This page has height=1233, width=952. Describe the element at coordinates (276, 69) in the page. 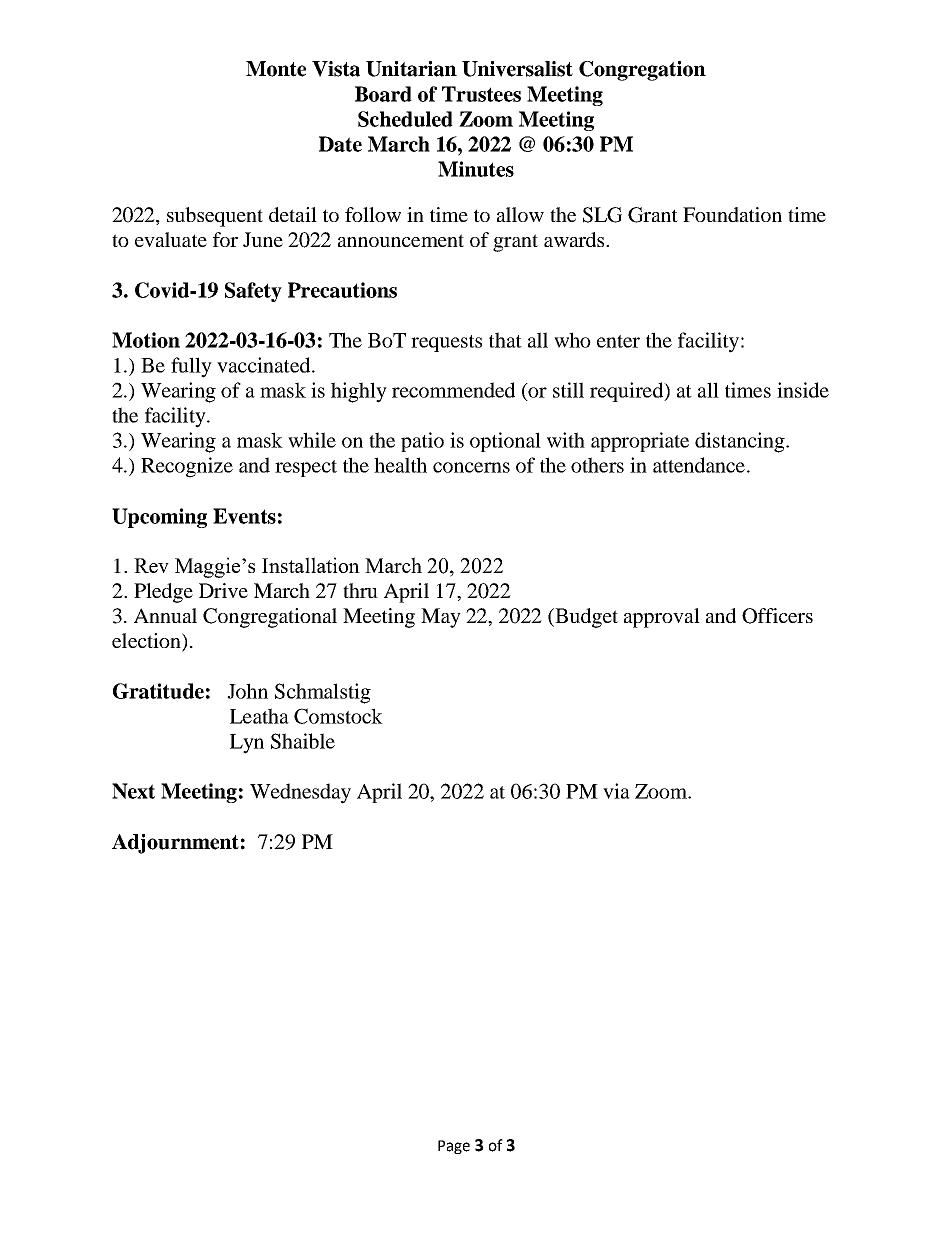

I see `Monte` at that location.
